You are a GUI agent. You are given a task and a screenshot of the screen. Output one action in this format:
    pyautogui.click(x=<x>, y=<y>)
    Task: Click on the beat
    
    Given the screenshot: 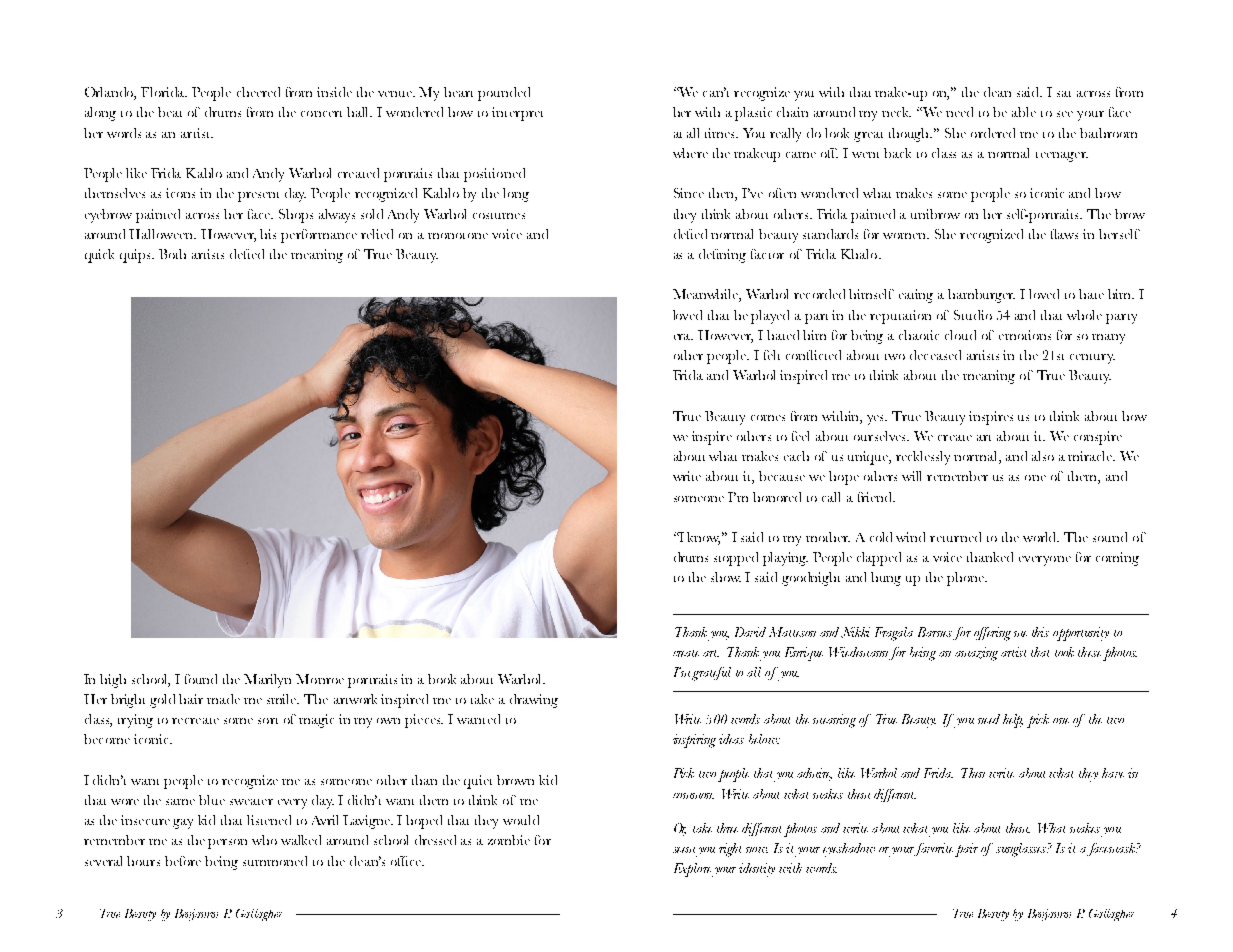 What is the action you would take?
    pyautogui.click(x=170, y=112)
